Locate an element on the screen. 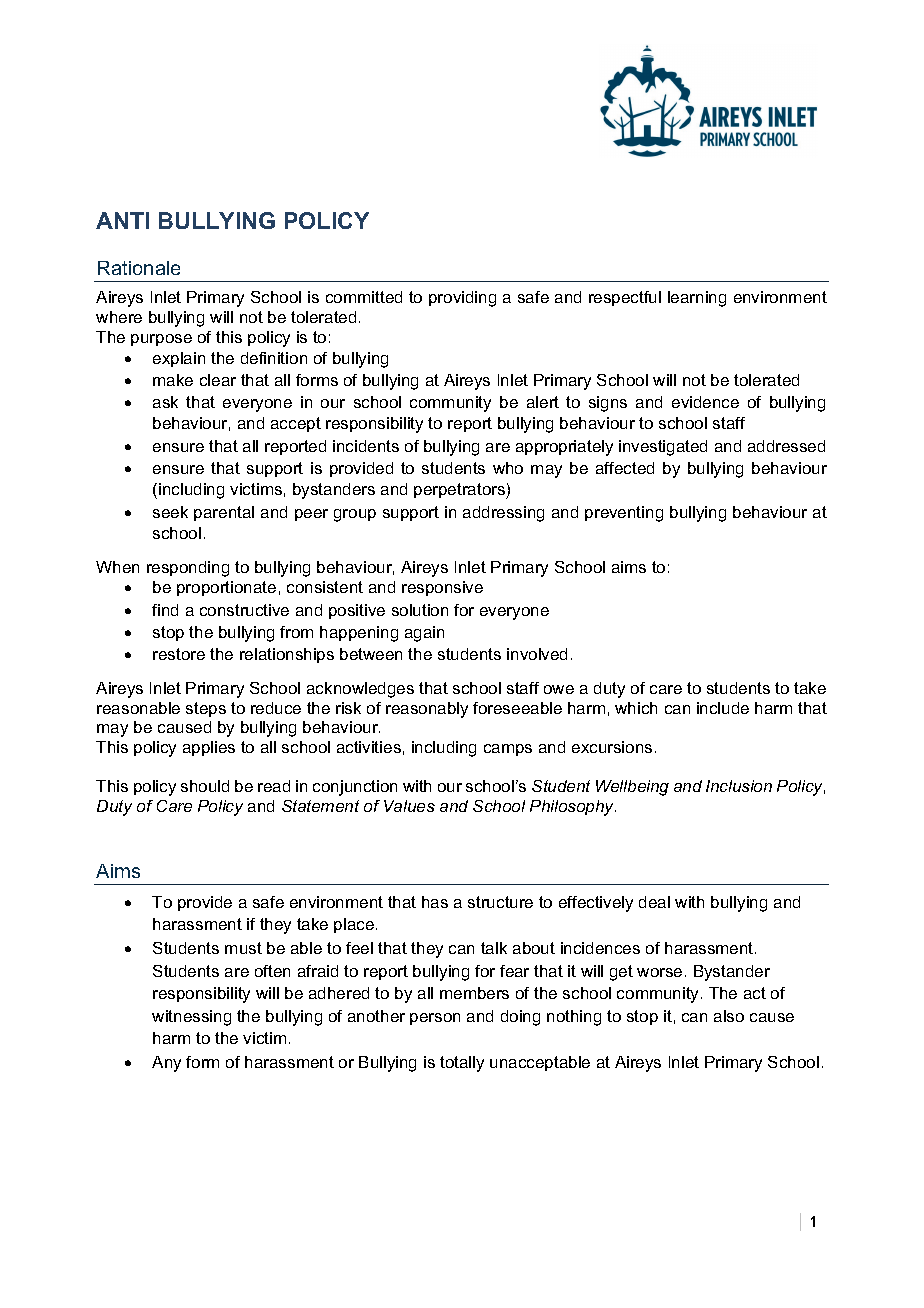  providing is located at coordinates (462, 299).
